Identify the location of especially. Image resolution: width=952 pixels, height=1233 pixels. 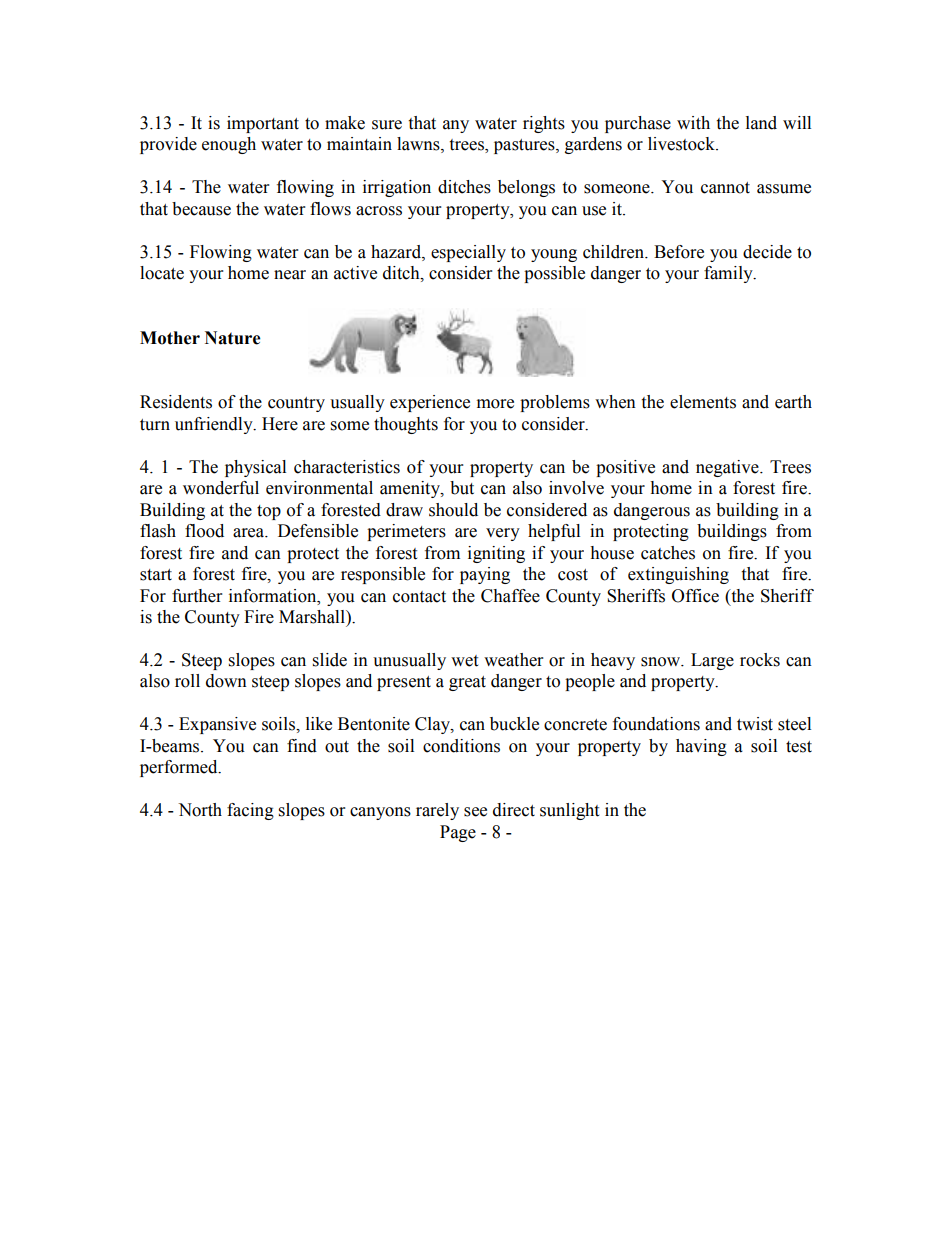
(468, 253).
